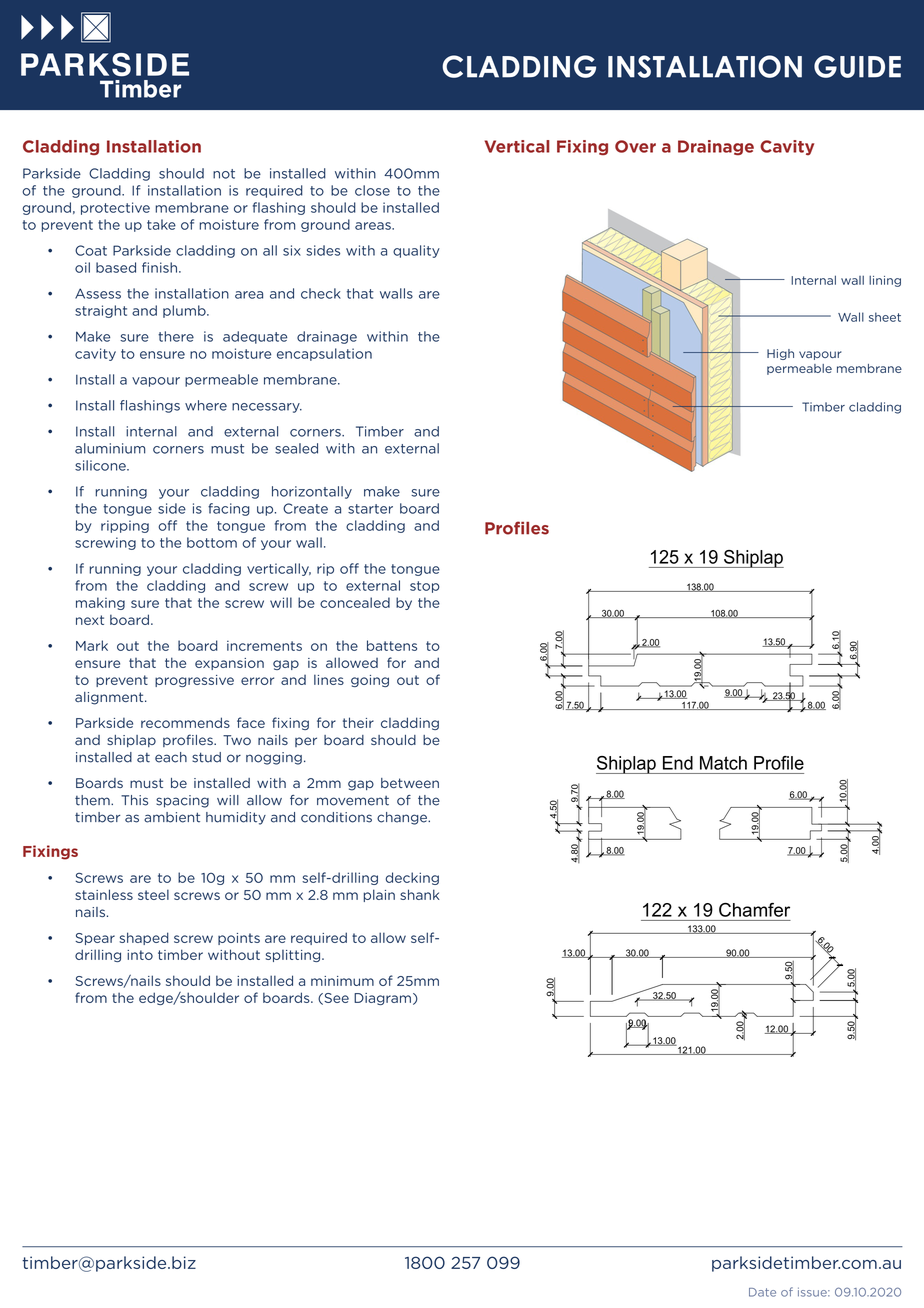  Describe the element at coordinates (324, 354) in the screenshot. I see `encapsulation` at that location.
